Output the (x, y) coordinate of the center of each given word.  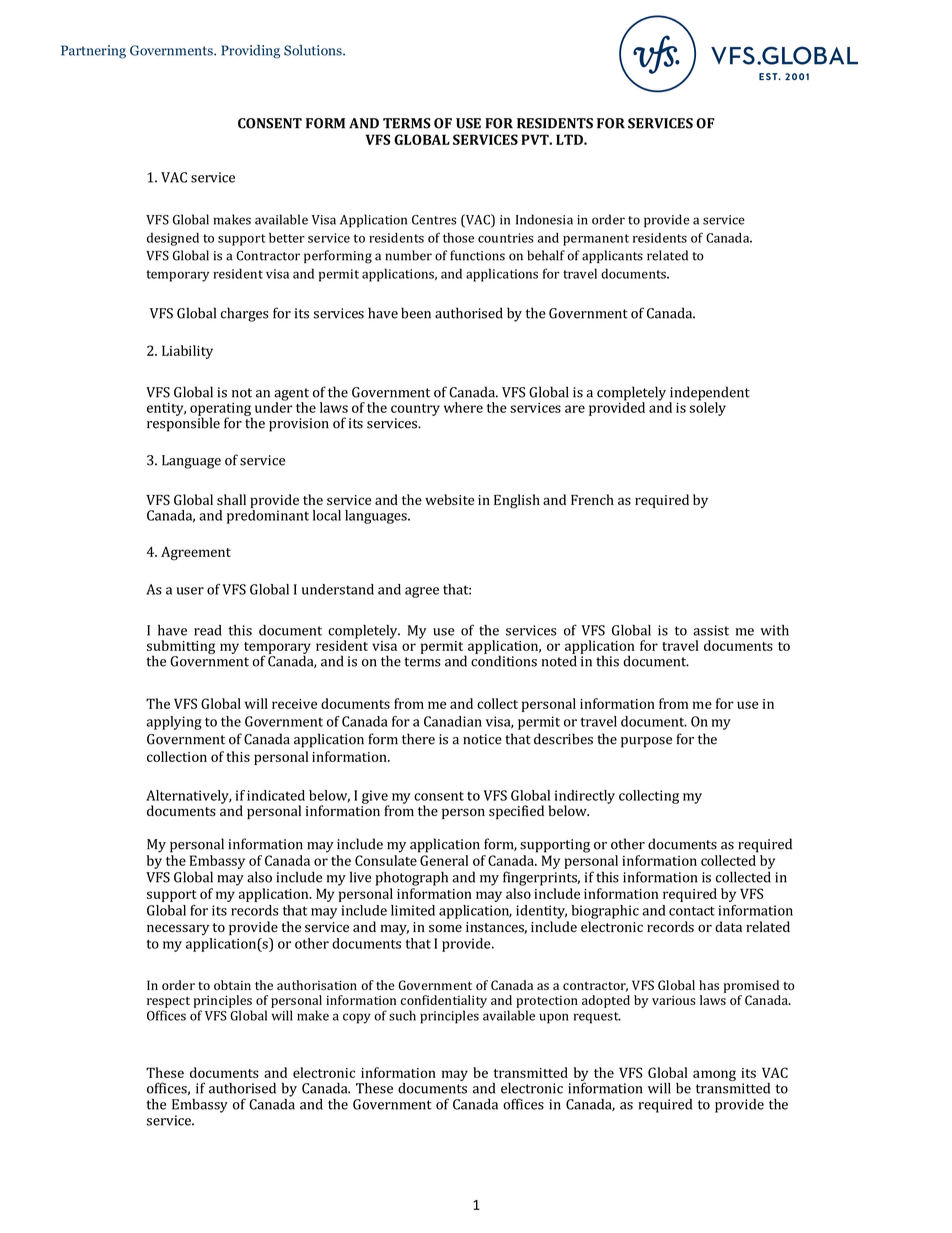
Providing (250, 52)
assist (711, 630)
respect (168, 1002)
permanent (596, 240)
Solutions (314, 50)
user (190, 591)
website (450, 499)
